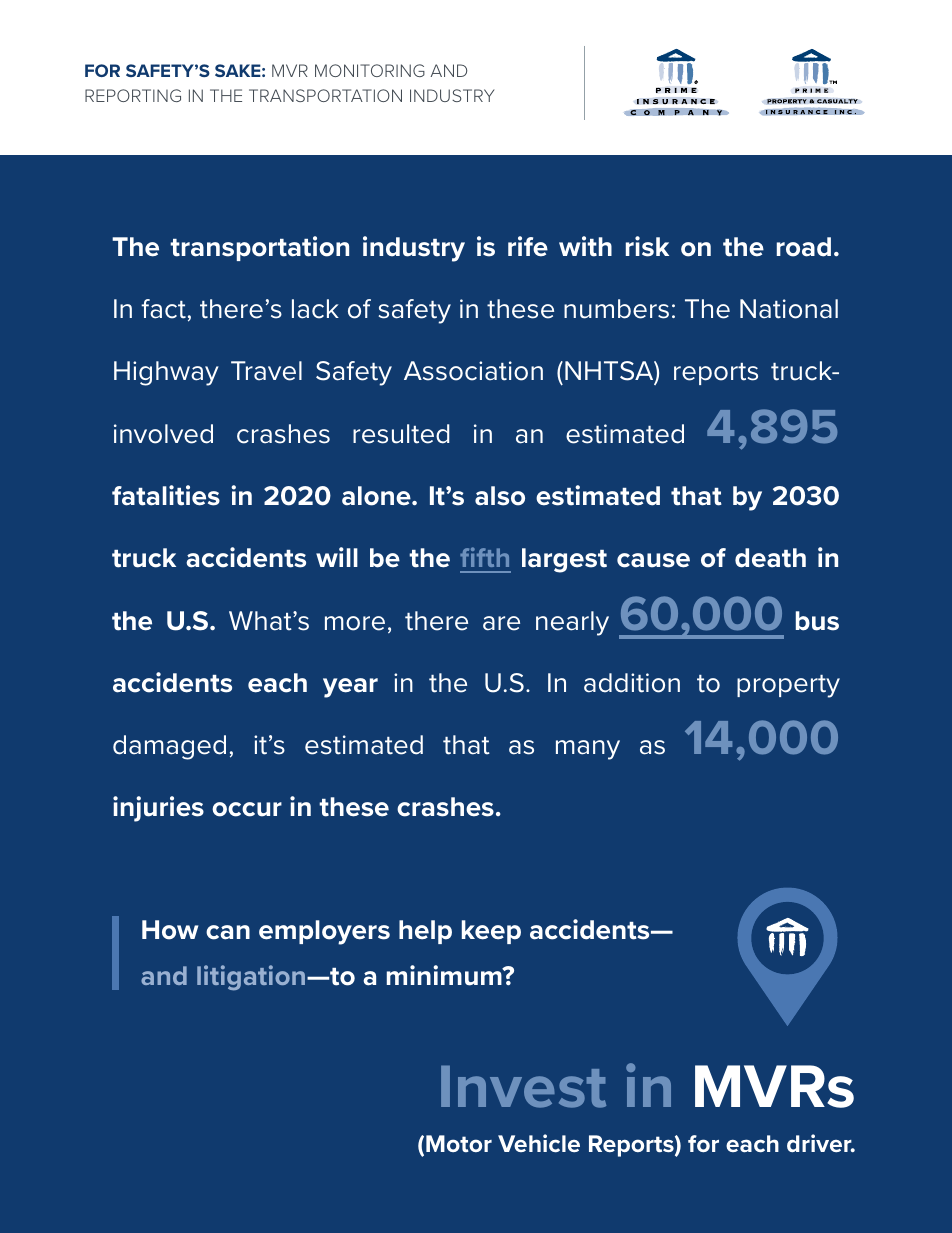 The image size is (952, 1233). I want to click on MONITORING, so click(370, 70).
